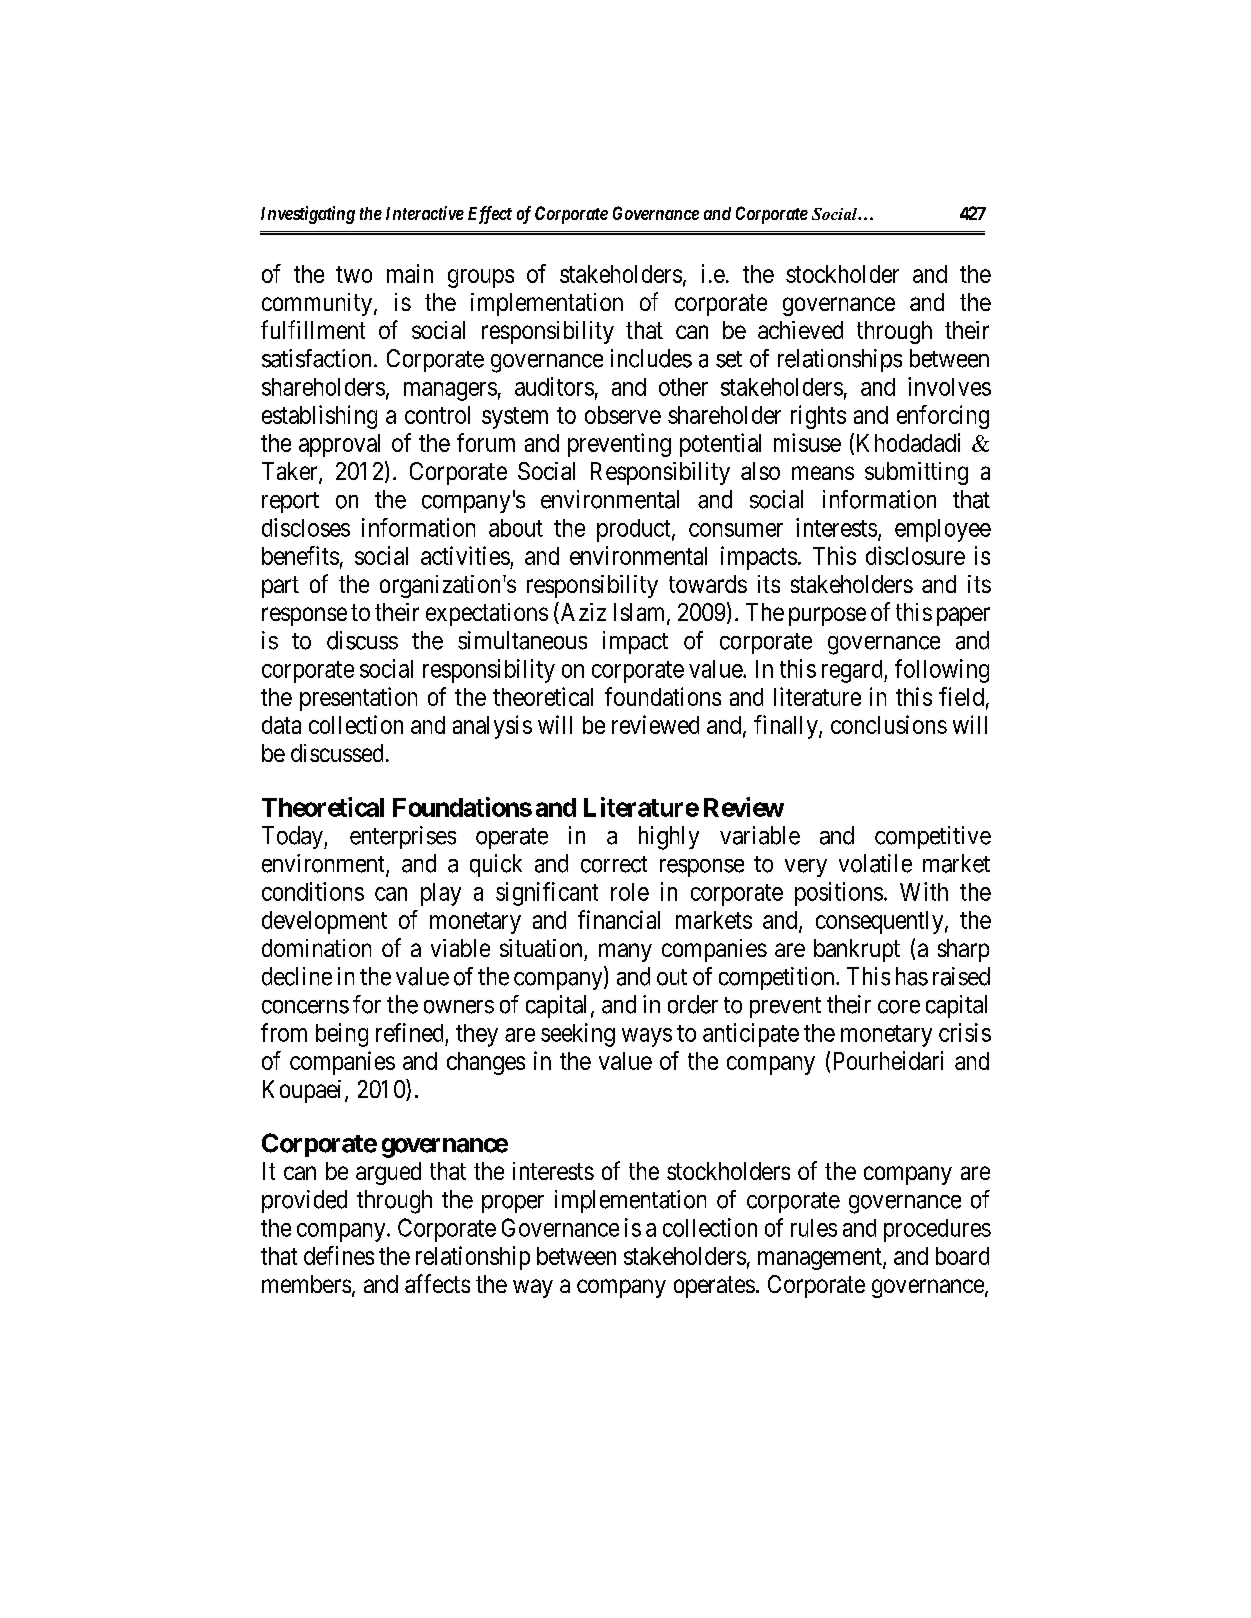 The image size is (1251, 1618). I want to click on observe, so click(623, 415).
